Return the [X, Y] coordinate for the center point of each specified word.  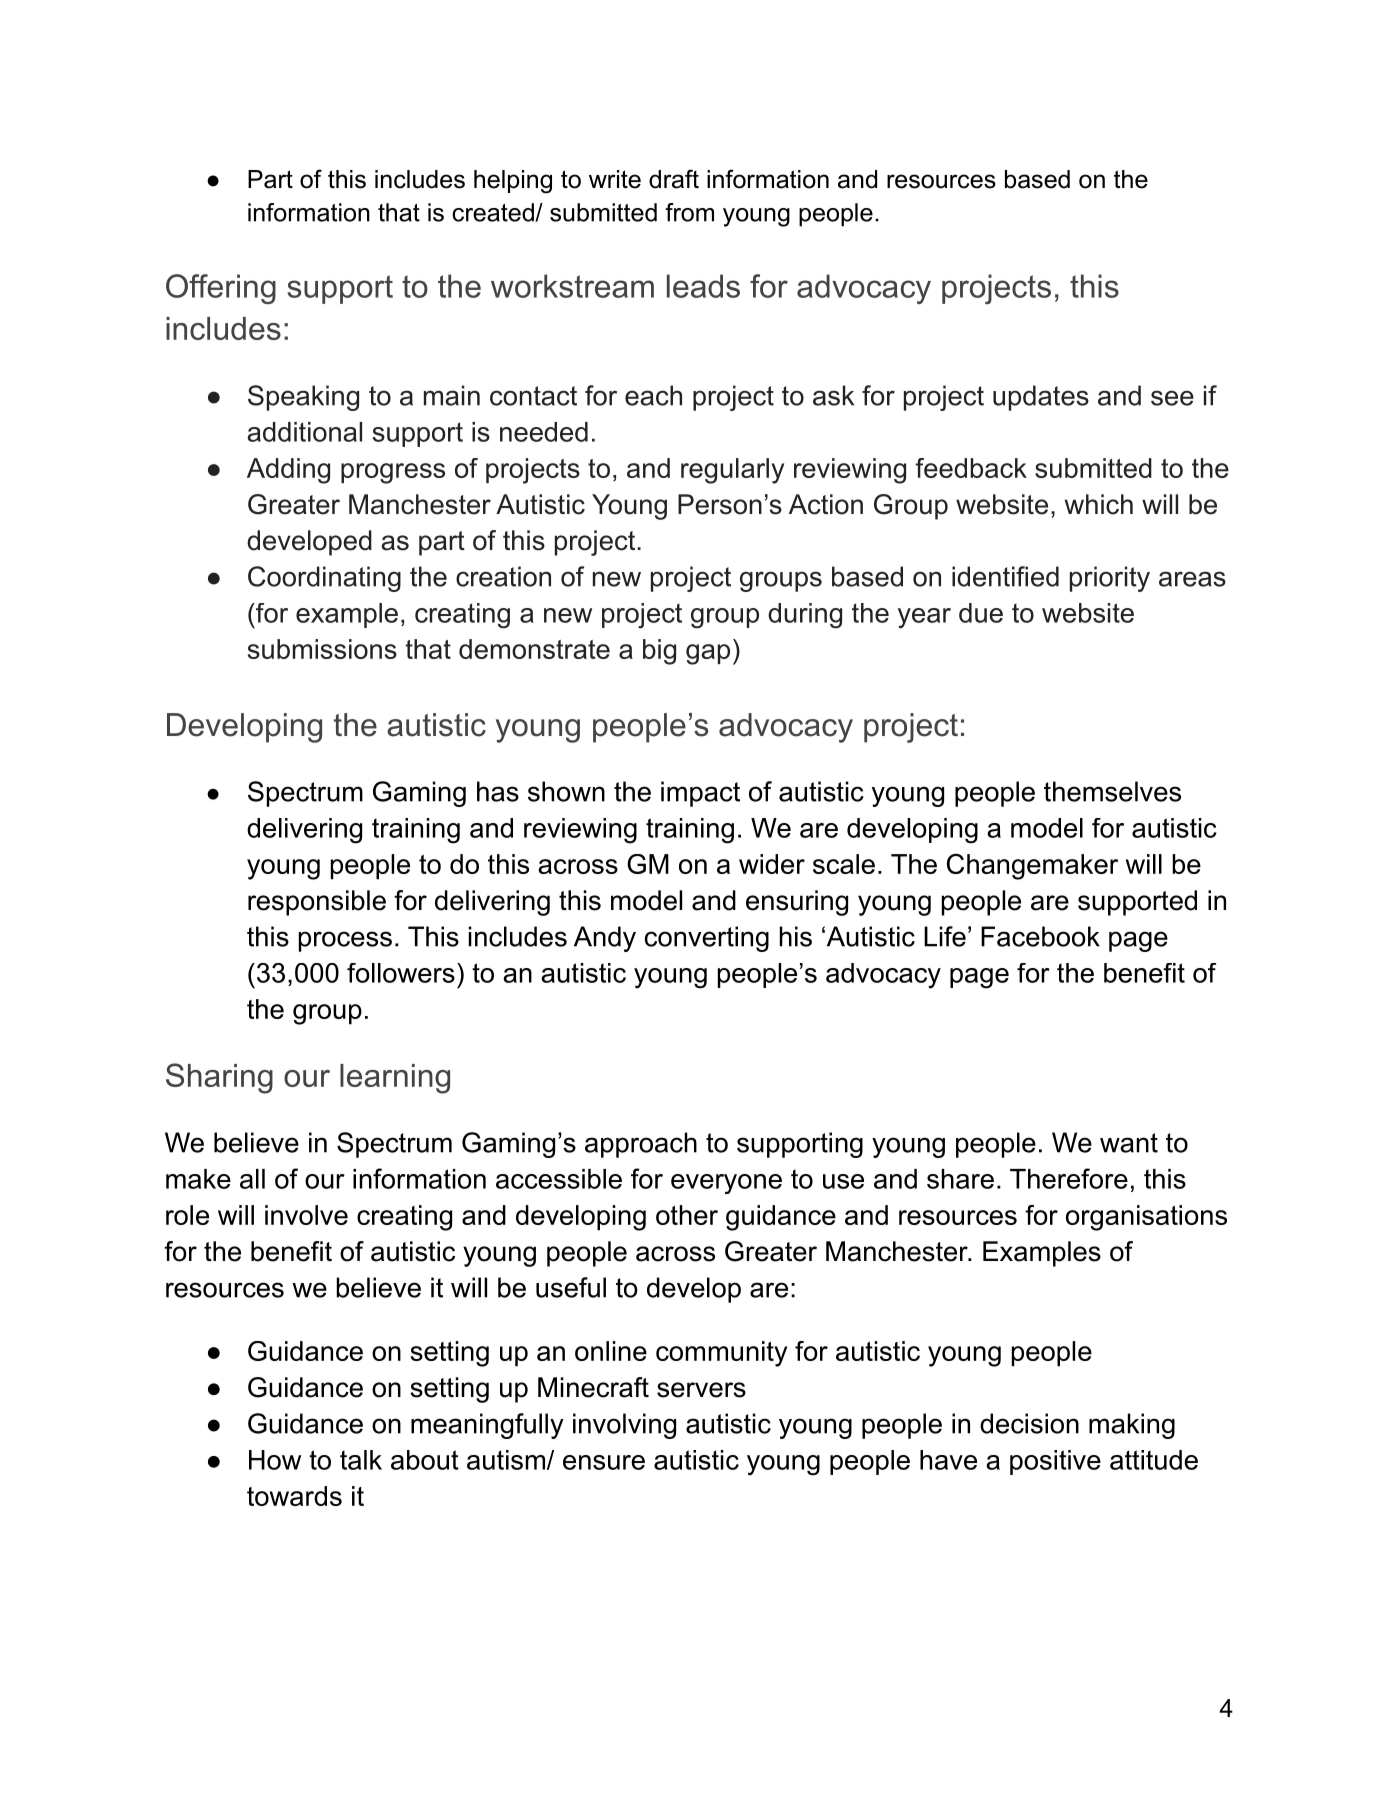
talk [361, 1460]
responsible [317, 903]
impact [700, 794]
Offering [221, 289]
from [689, 212]
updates [1041, 398]
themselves [1112, 791]
